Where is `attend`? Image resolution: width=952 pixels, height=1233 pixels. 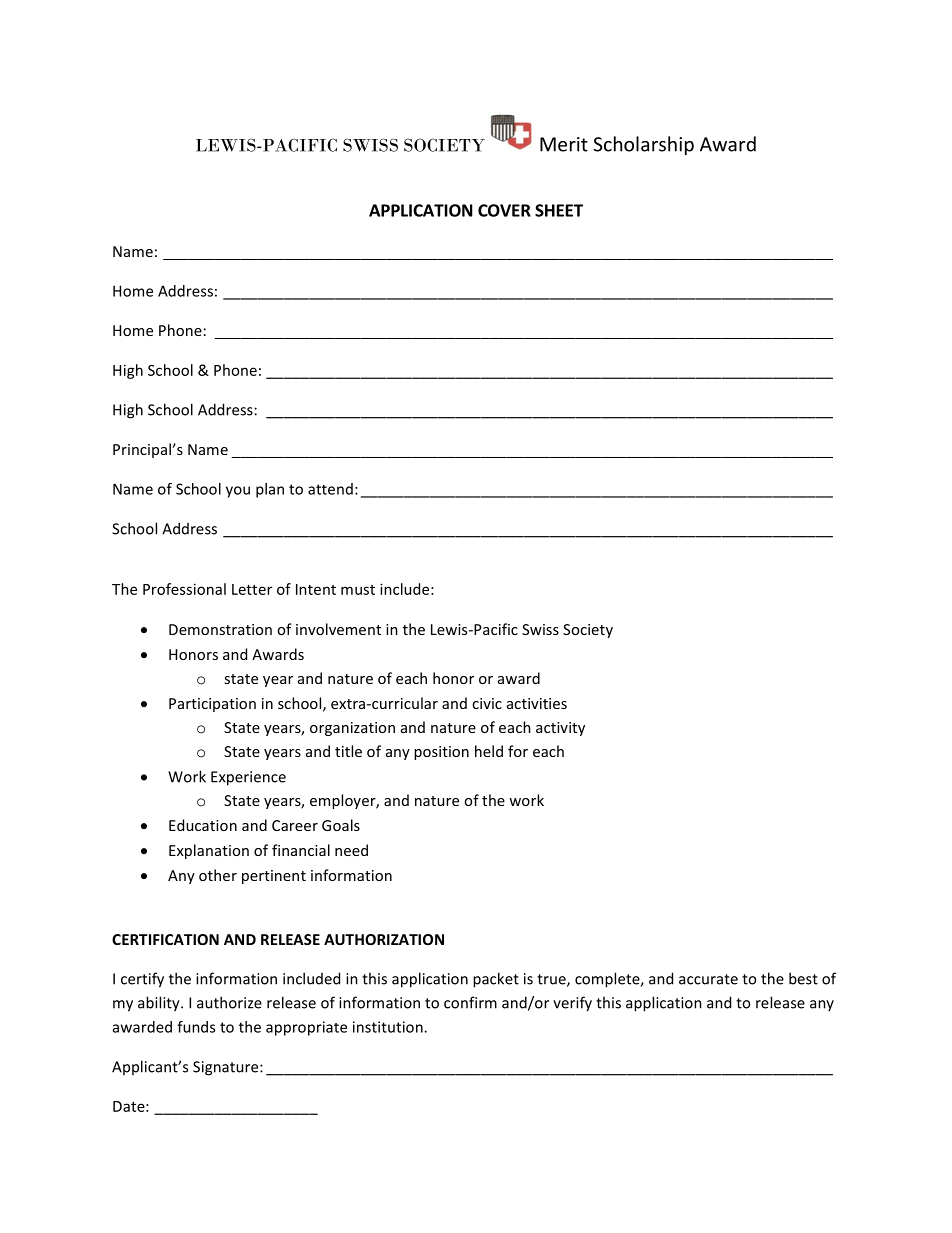
attend is located at coordinates (330, 489).
